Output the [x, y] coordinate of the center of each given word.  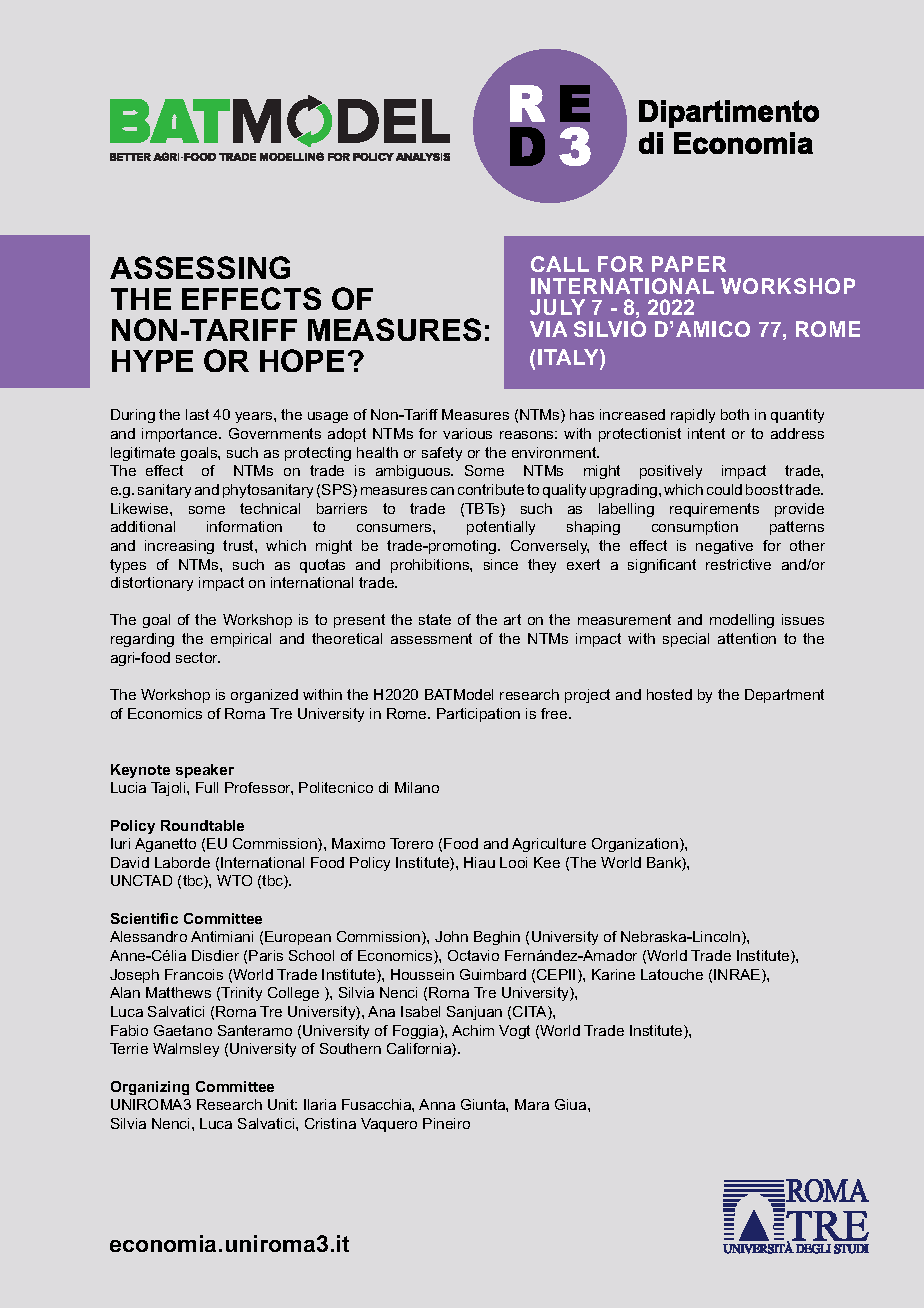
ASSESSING [200, 267]
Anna [437, 1104]
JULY [557, 307]
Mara [532, 1104]
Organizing [150, 1088]
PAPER [689, 264]
